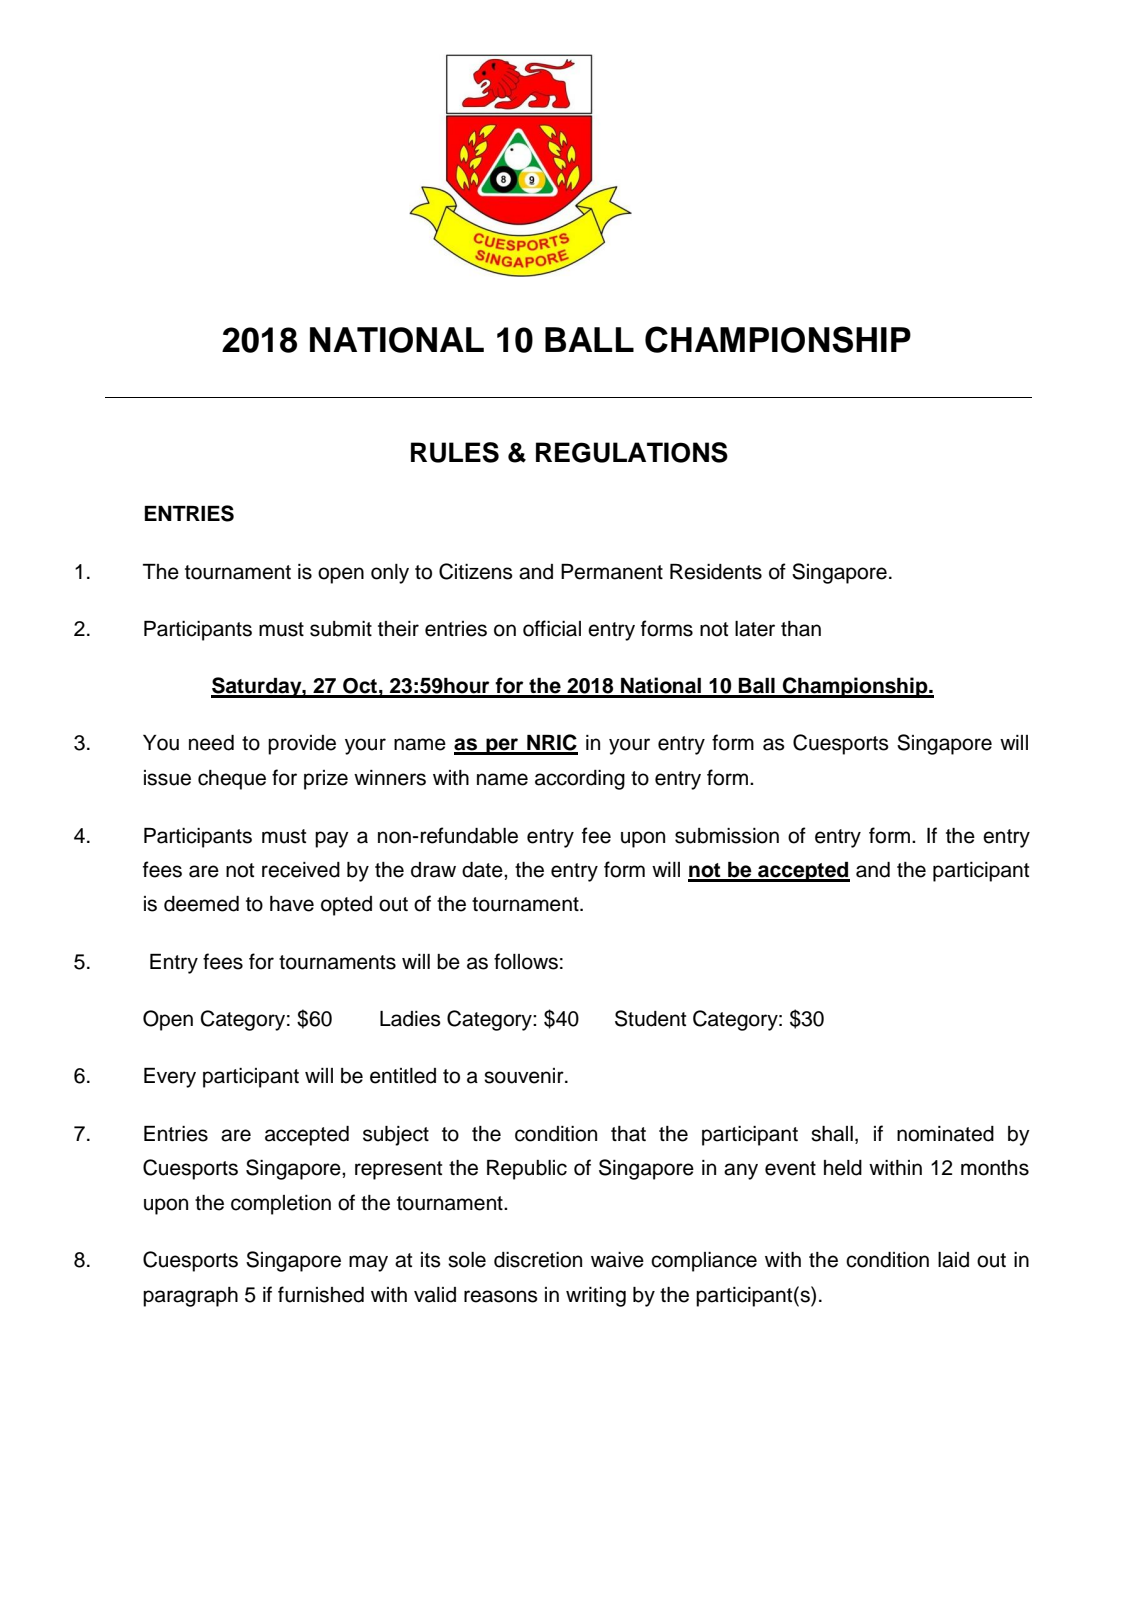 Image resolution: width=1138 pixels, height=1610 pixels. Describe the element at coordinates (321, 1294) in the screenshot. I see `furnished` at that location.
